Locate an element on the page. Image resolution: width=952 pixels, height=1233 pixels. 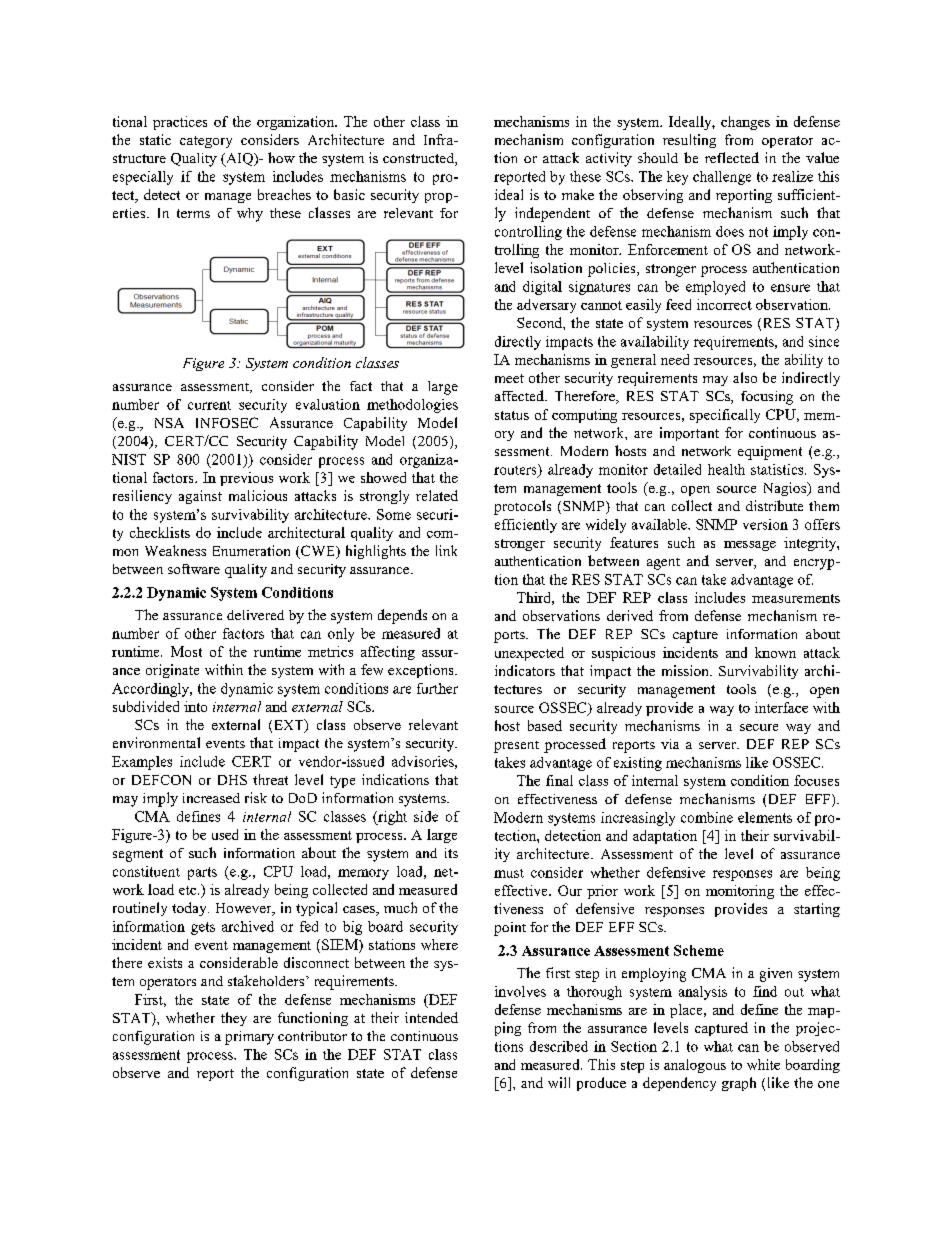
must is located at coordinates (509, 873).
